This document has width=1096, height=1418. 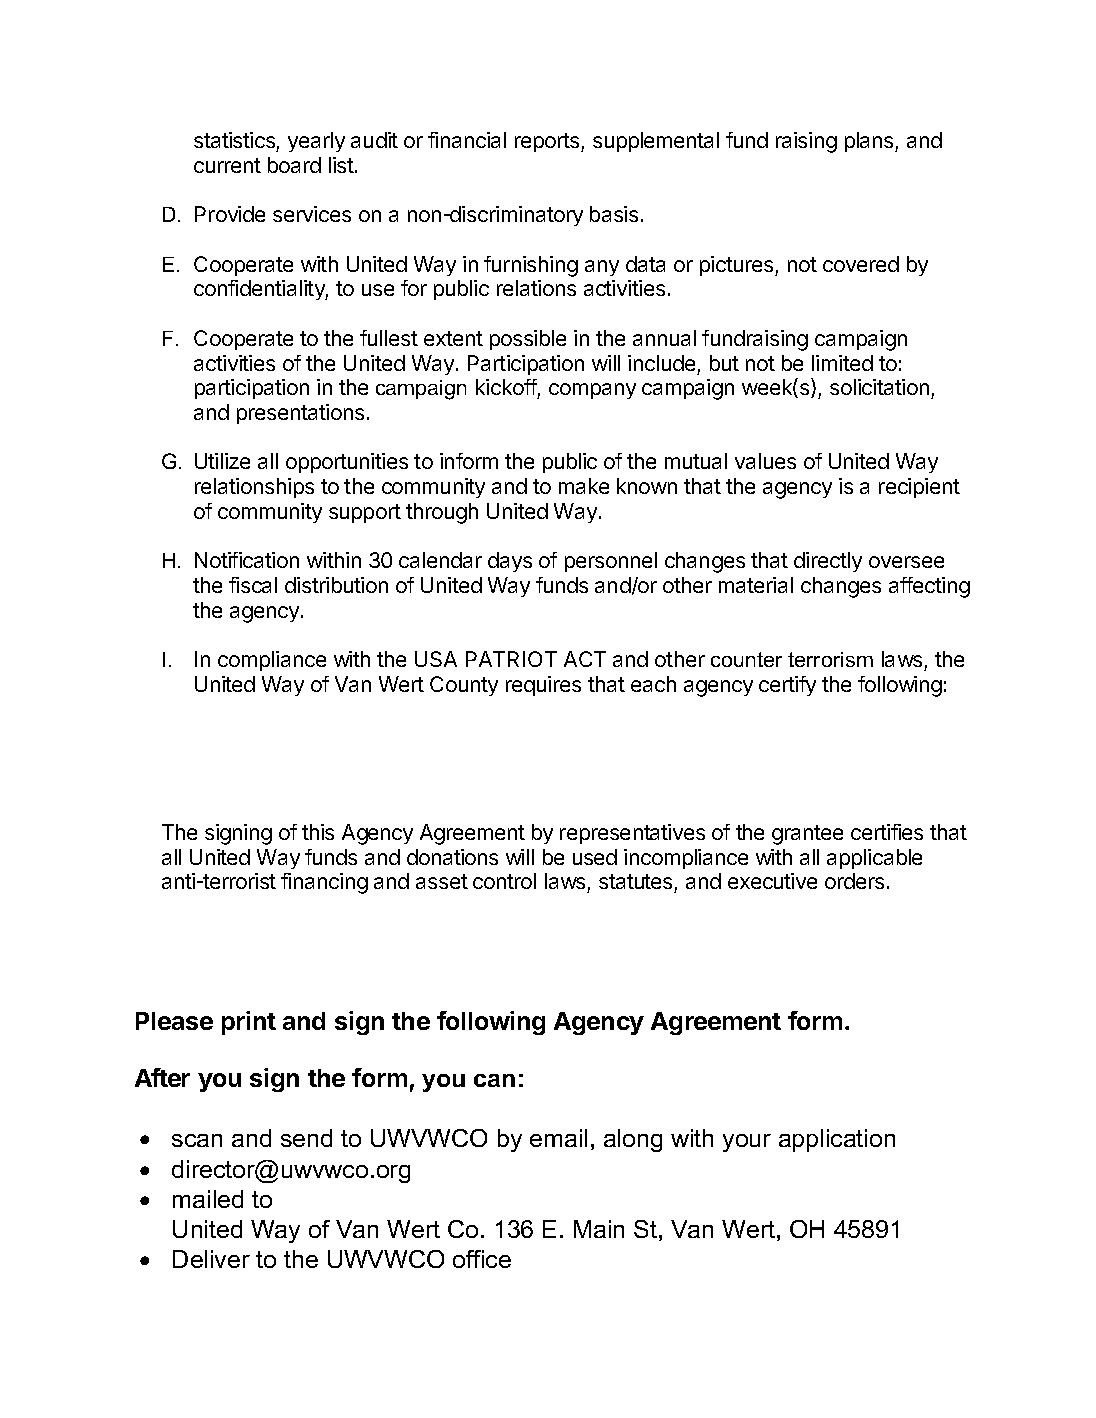 What do you see at coordinates (548, 142) in the document?
I see `reports` at bounding box center [548, 142].
